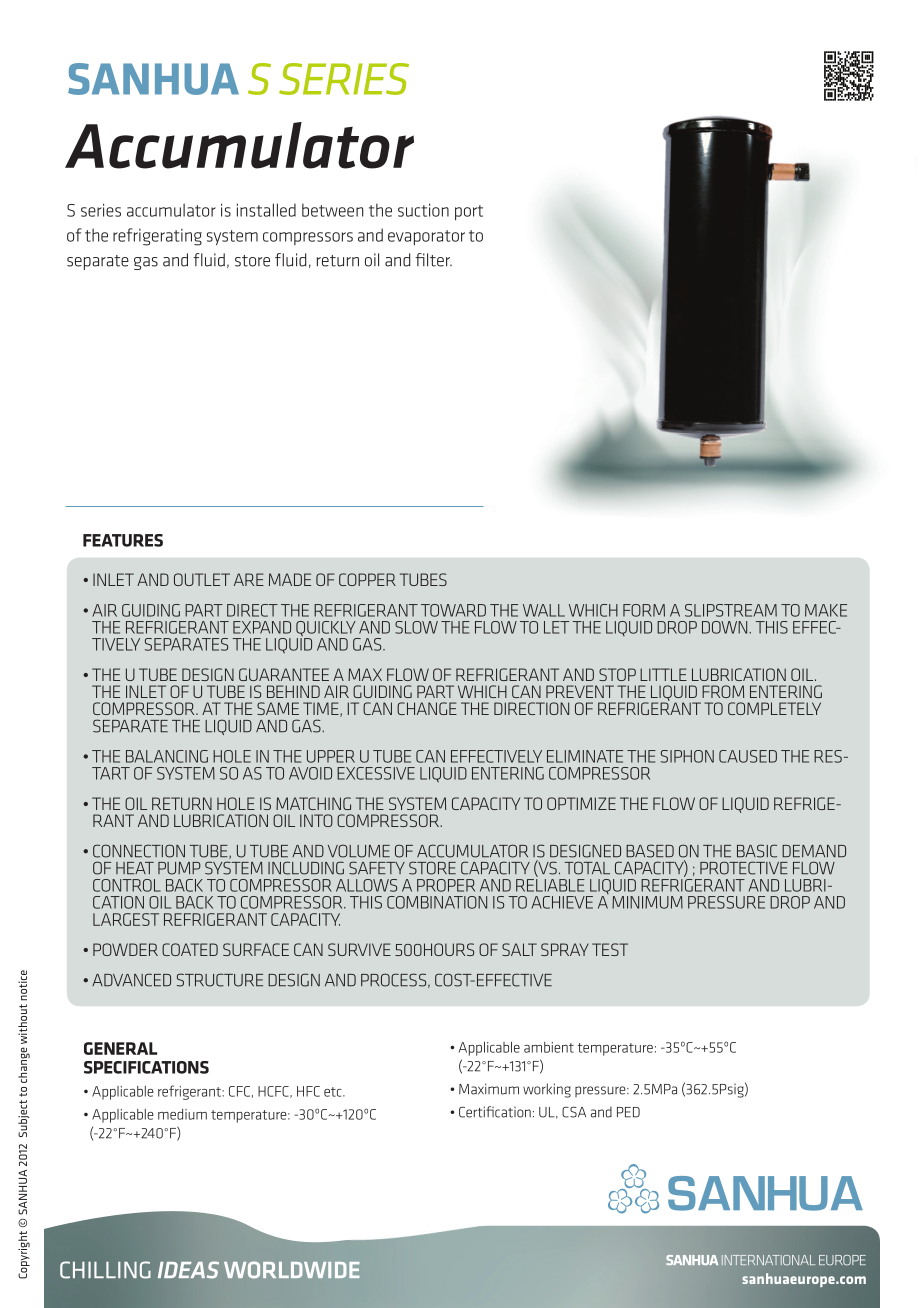  Describe the element at coordinates (469, 213) in the document. I see `port` at that location.
